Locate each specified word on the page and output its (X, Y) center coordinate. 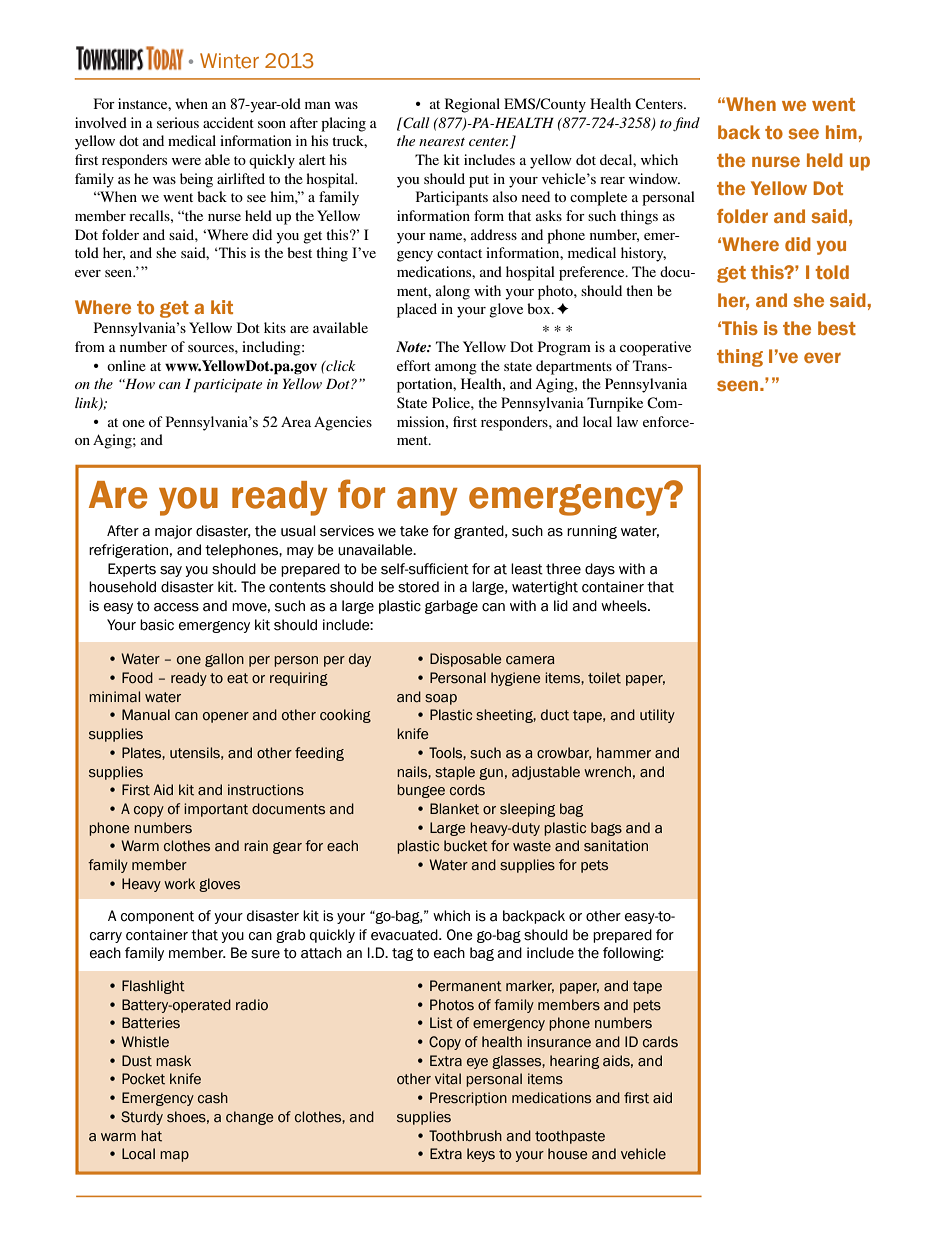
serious (178, 122)
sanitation (616, 846)
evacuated (405, 935)
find (686, 124)
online (126, 365)
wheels (625, 606)
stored (418, 587)
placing (343, 124)
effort (414, 365)
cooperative (655, 348)
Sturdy (142, 1118)
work (179, 884)
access (176, 607)
